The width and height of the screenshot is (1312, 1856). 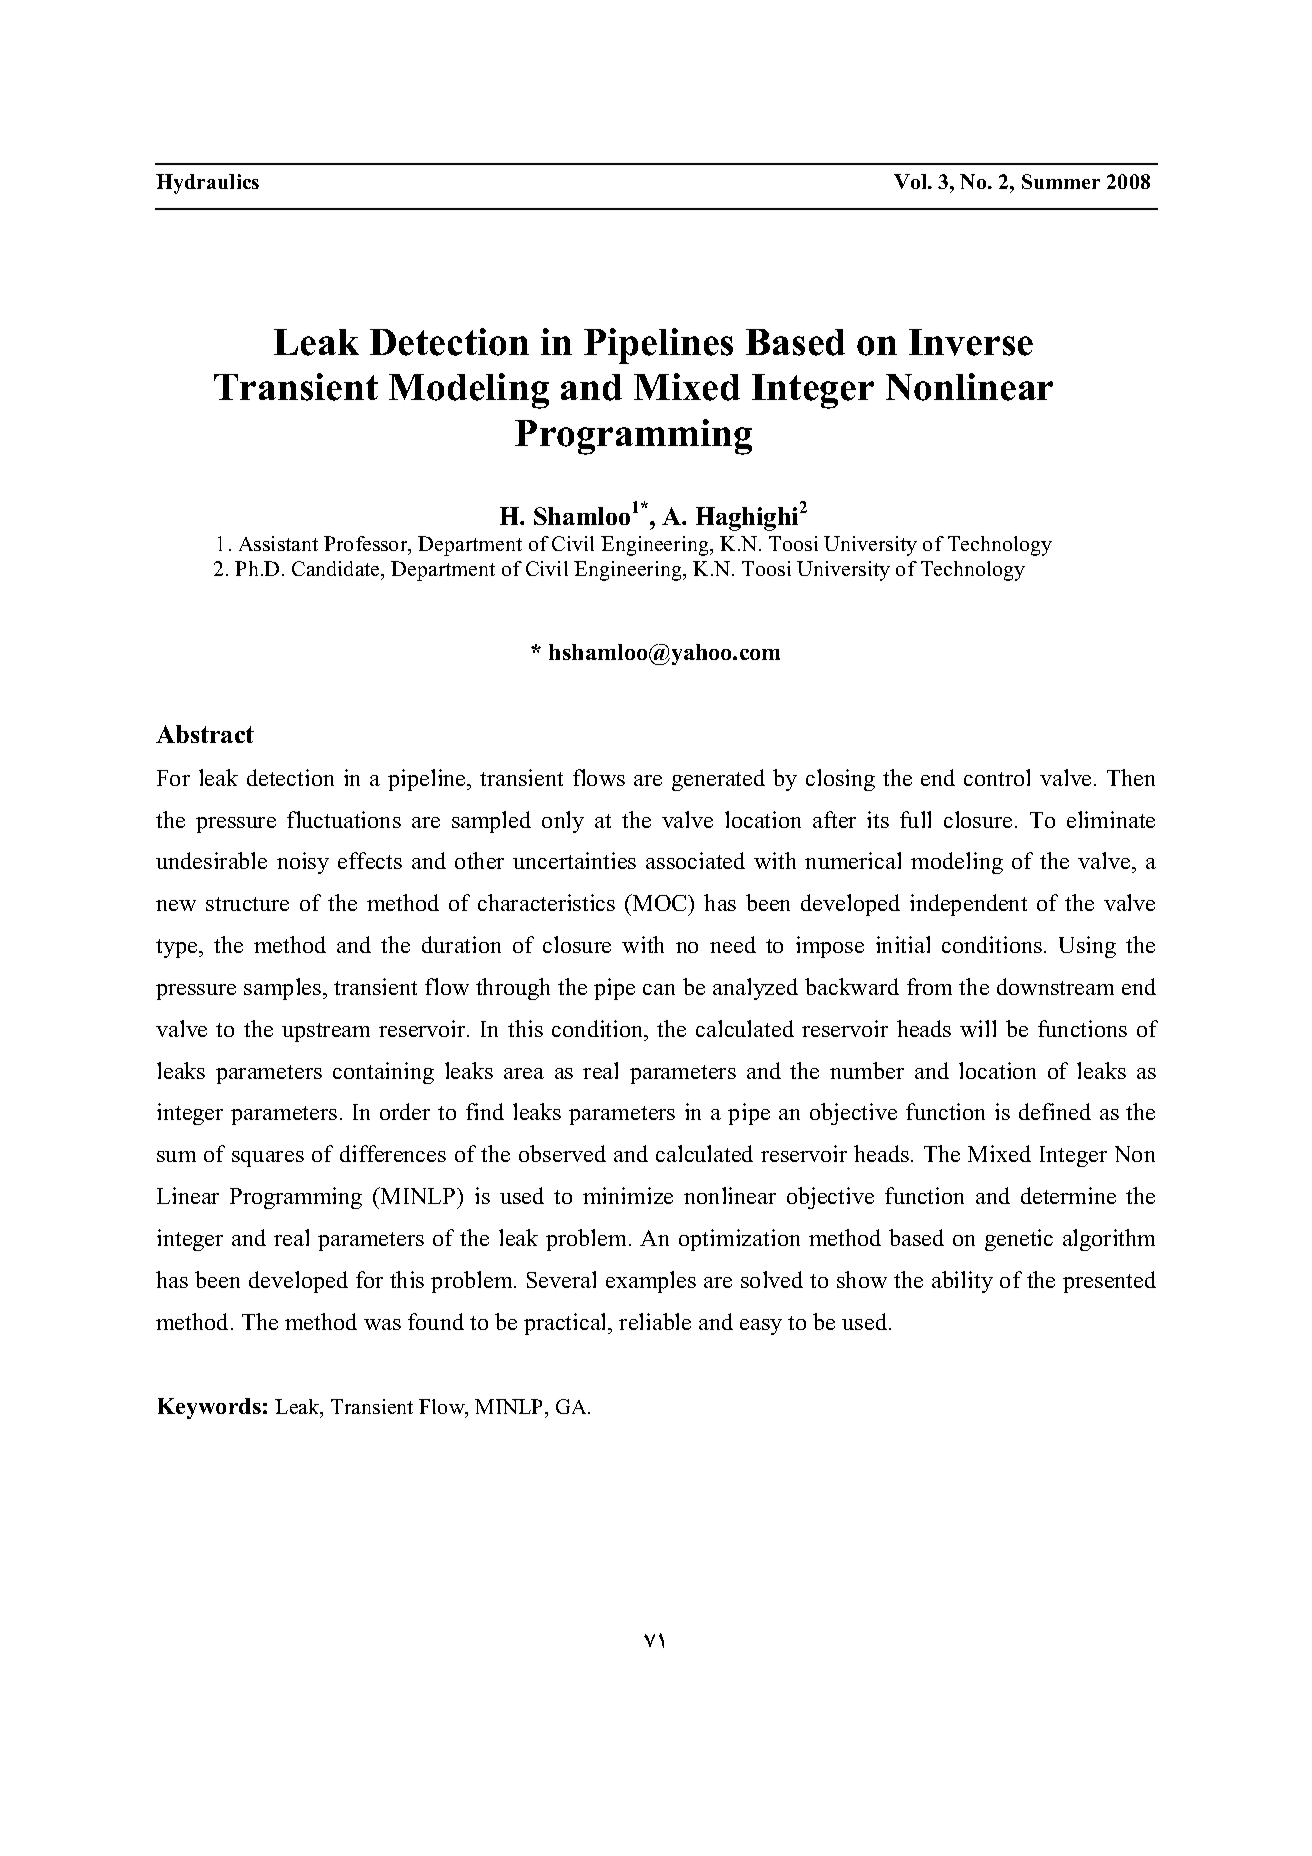 What do you see at coordinates (524, 1073) in the screenshot?
I see `area` at bounding box center [524, 1073].
